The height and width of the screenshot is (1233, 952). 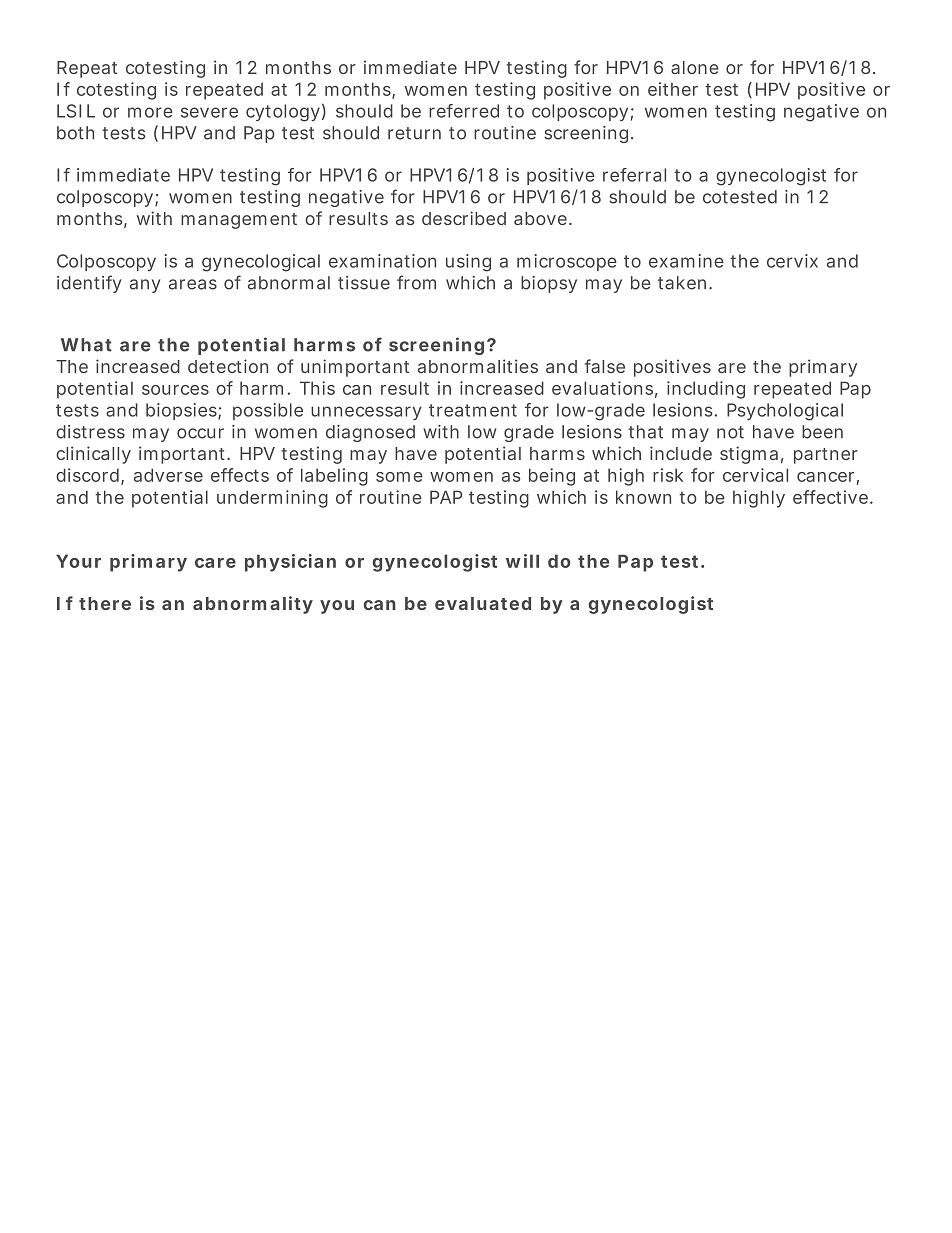 What do you see at coordinates (464, 111) in the screenshot?
I see `referred` at bounding box center [464, 111].
